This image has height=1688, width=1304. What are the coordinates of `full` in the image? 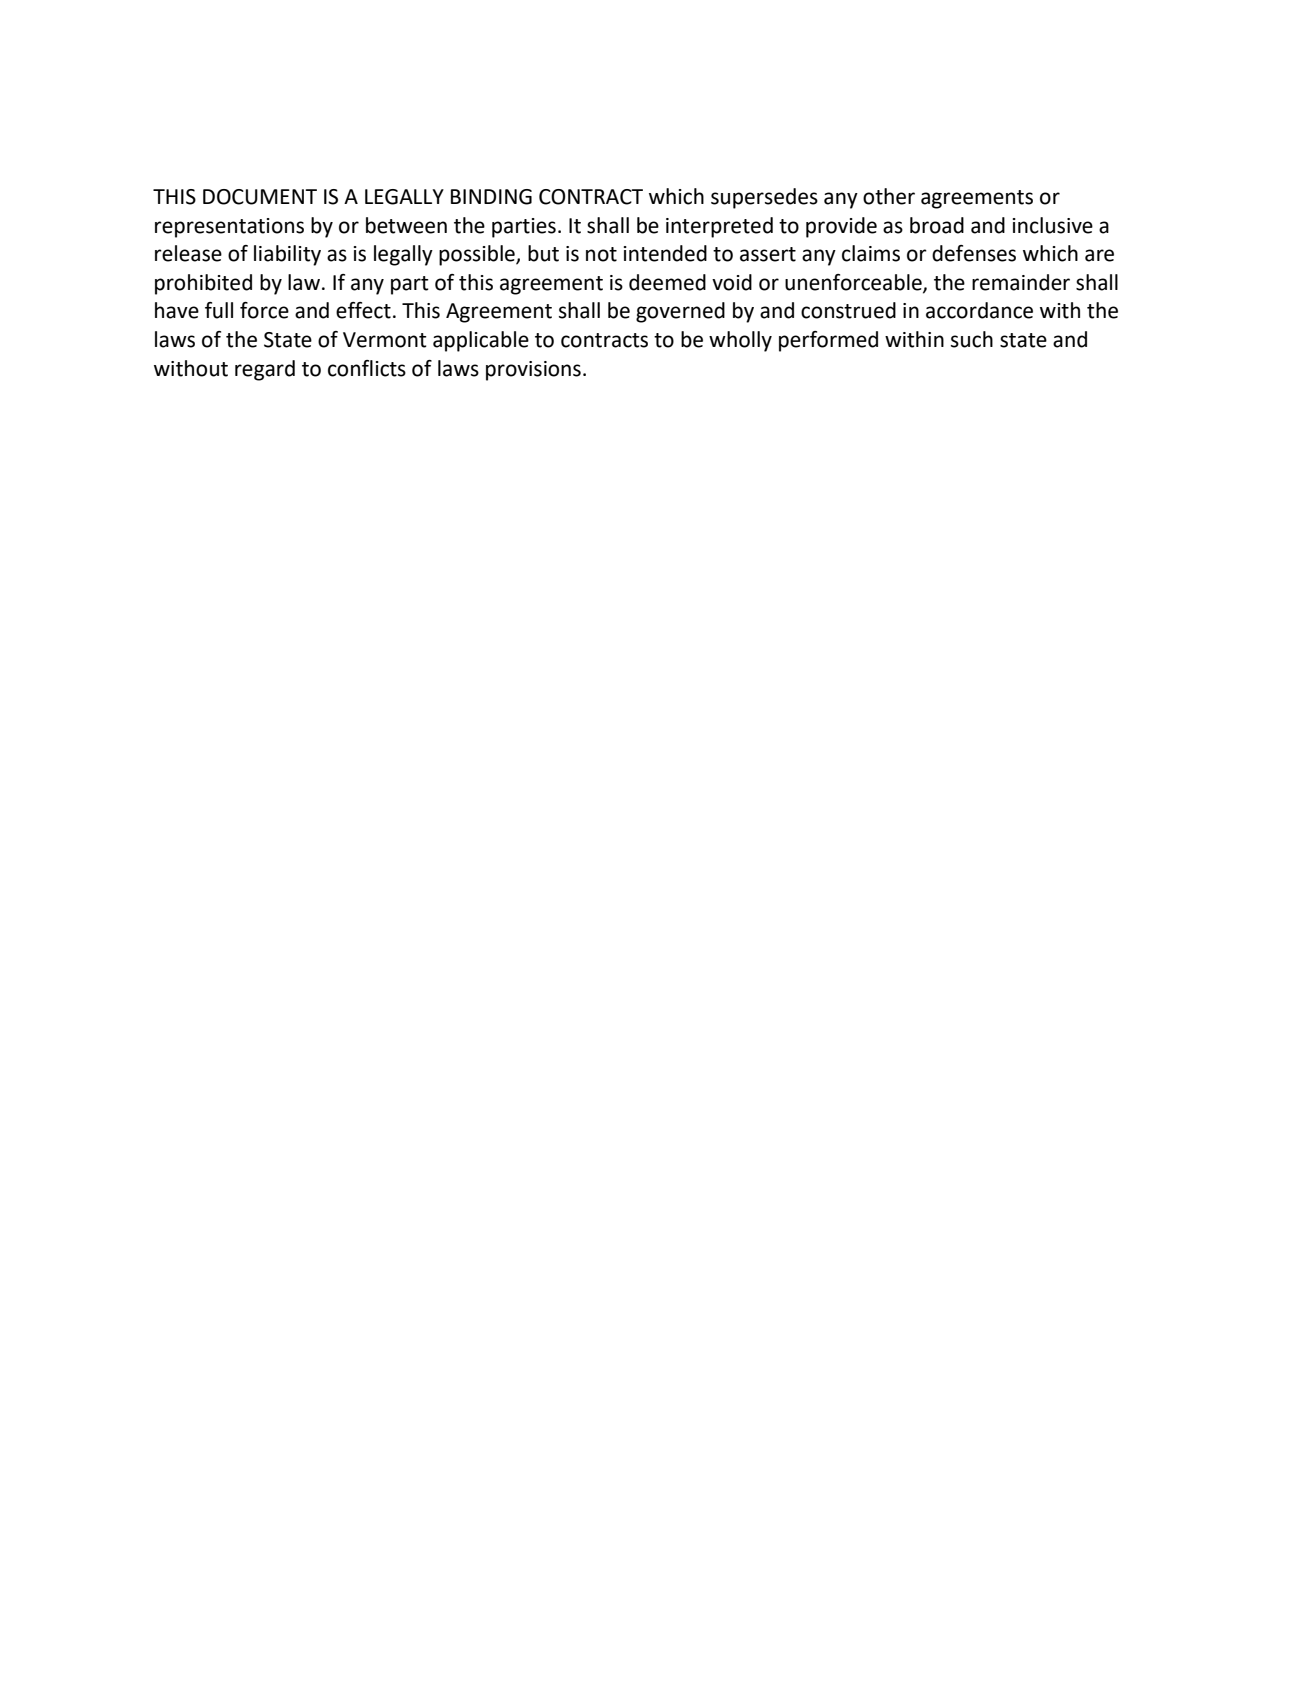 It's located at (219, 310).
